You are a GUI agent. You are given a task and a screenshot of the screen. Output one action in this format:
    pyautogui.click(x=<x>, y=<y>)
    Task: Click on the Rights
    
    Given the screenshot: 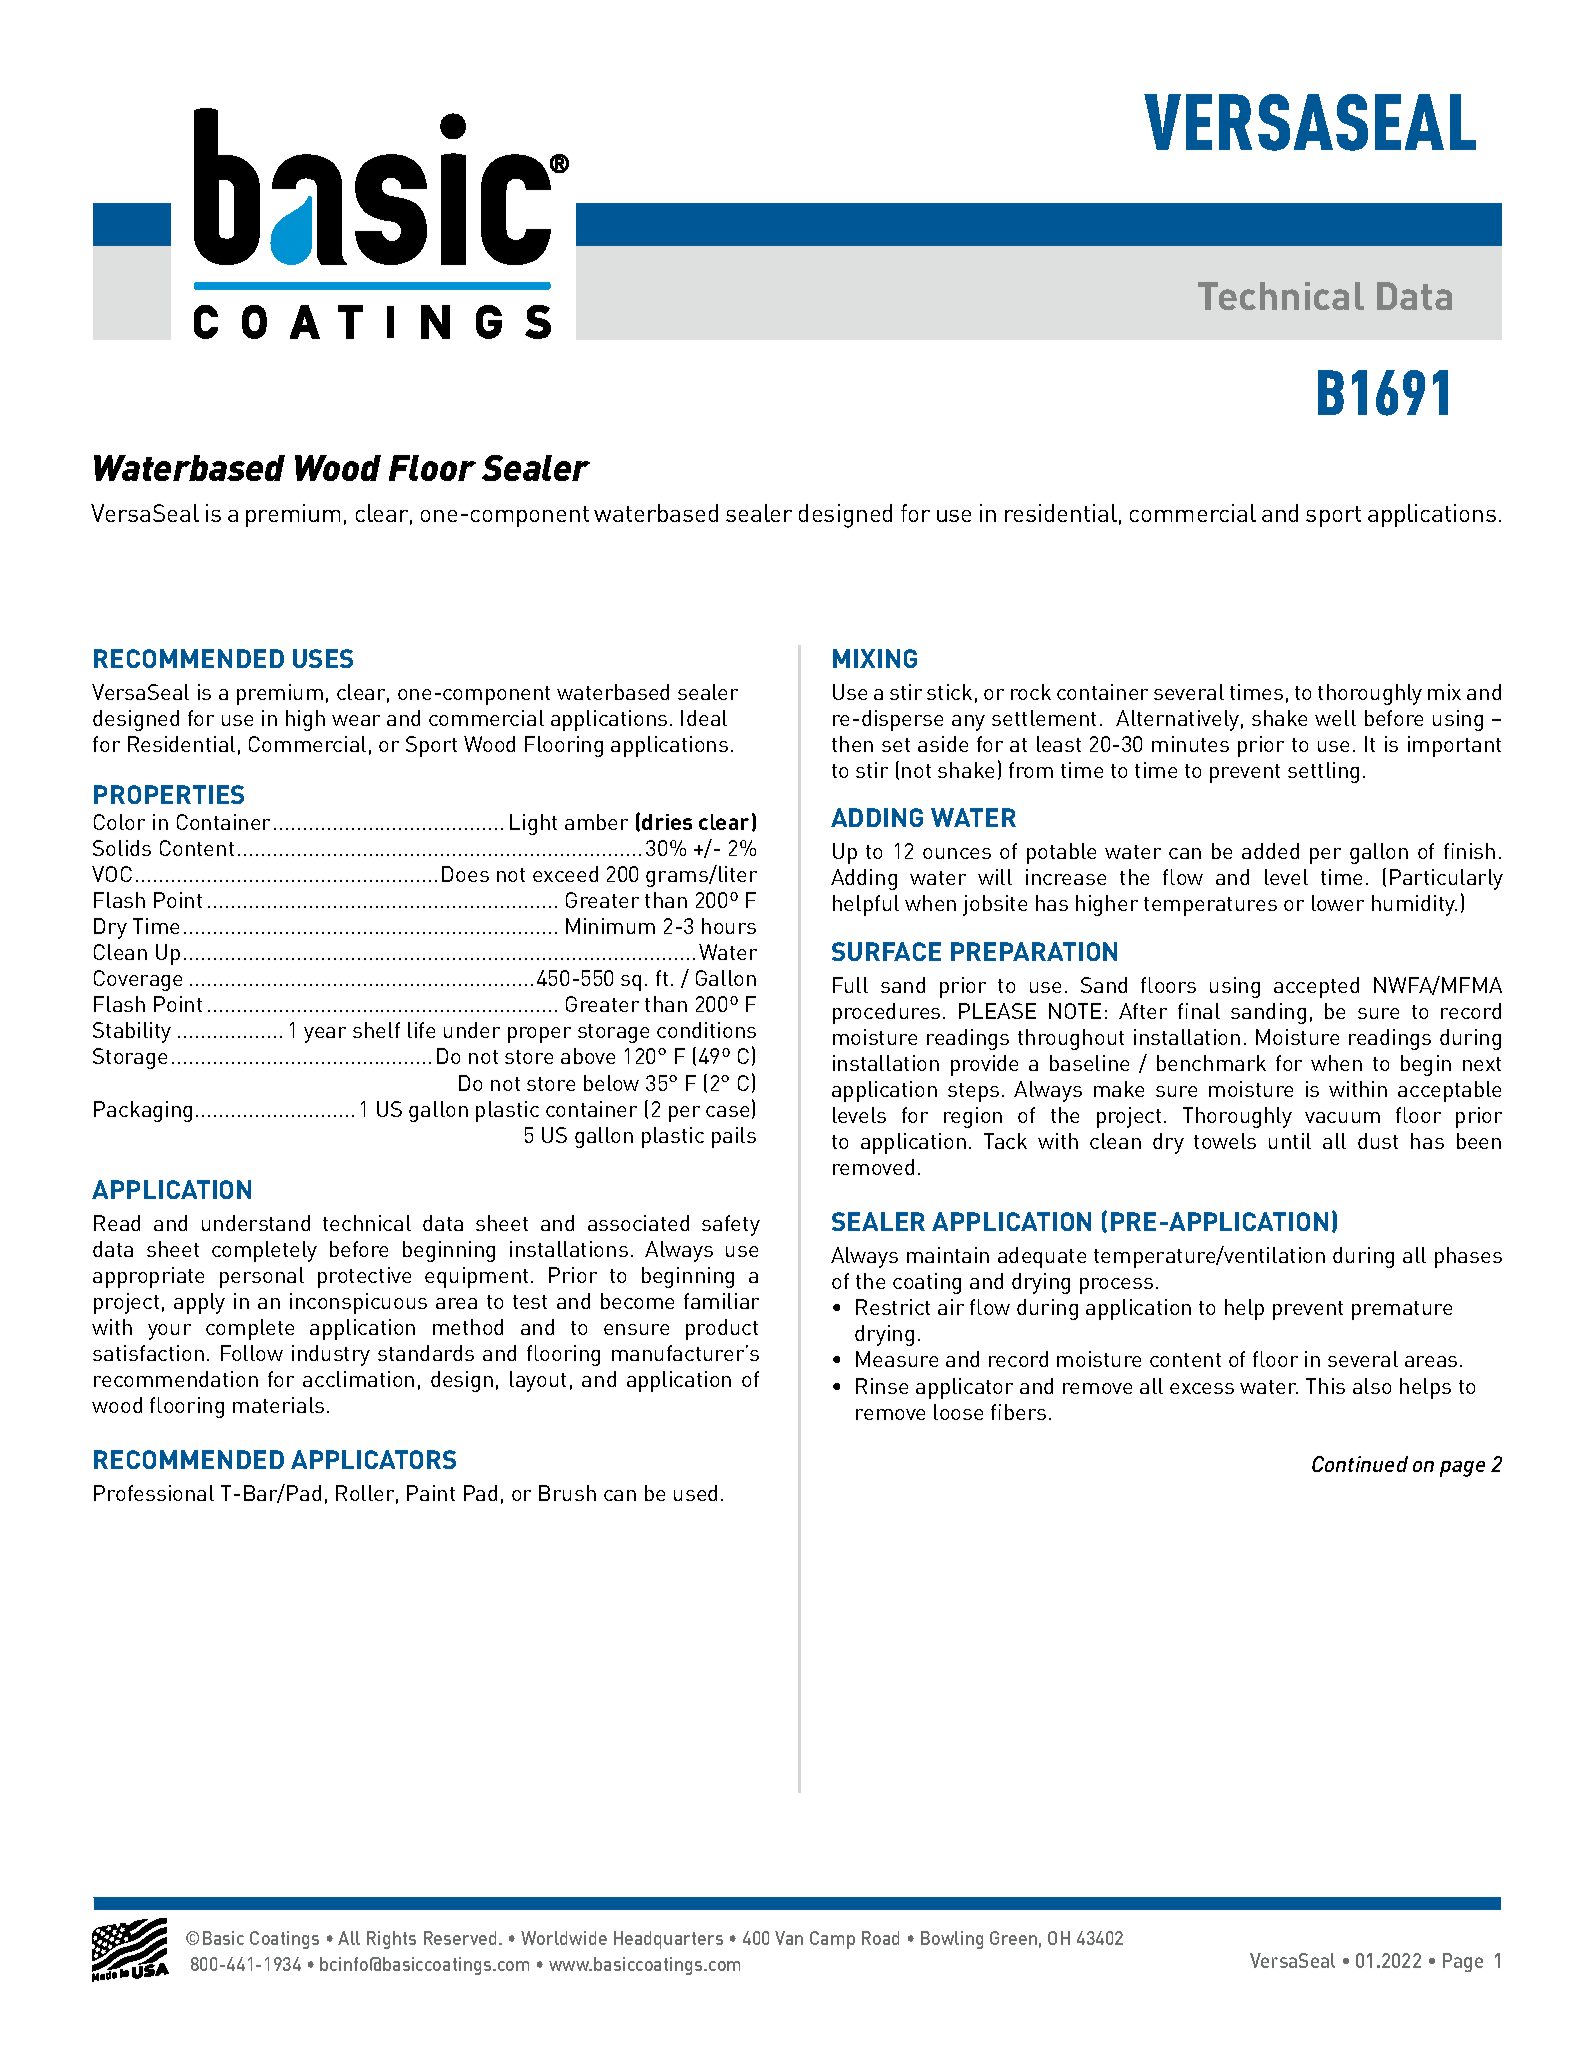 What is the action you would take?
    pyautogui.click(x=391, y=1940)
